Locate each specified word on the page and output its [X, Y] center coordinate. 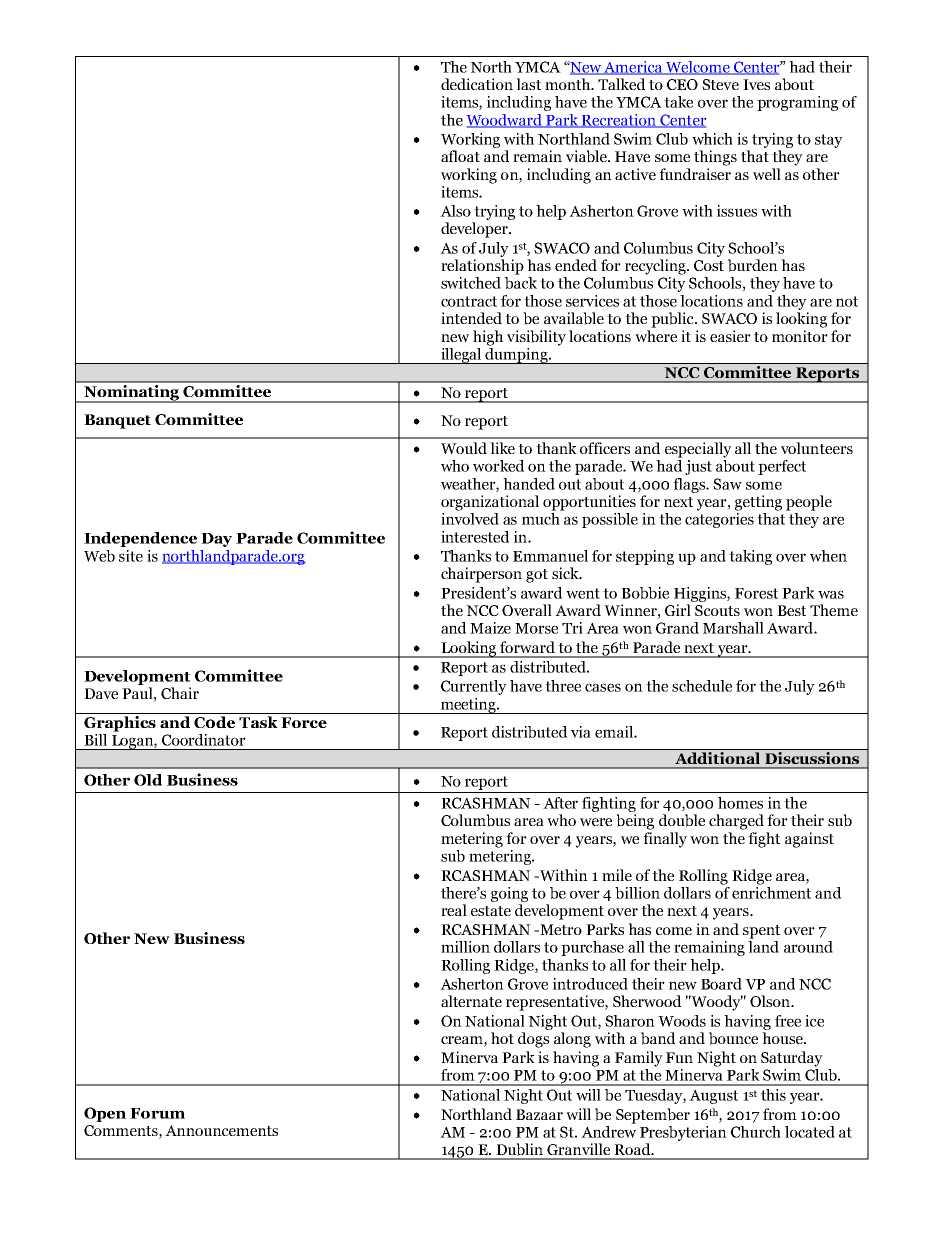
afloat [460, 156]
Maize [490, 628]
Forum [157, 1113]
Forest [756, 593]
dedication [477, 84]
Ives [756, 84]
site [131, 556]
